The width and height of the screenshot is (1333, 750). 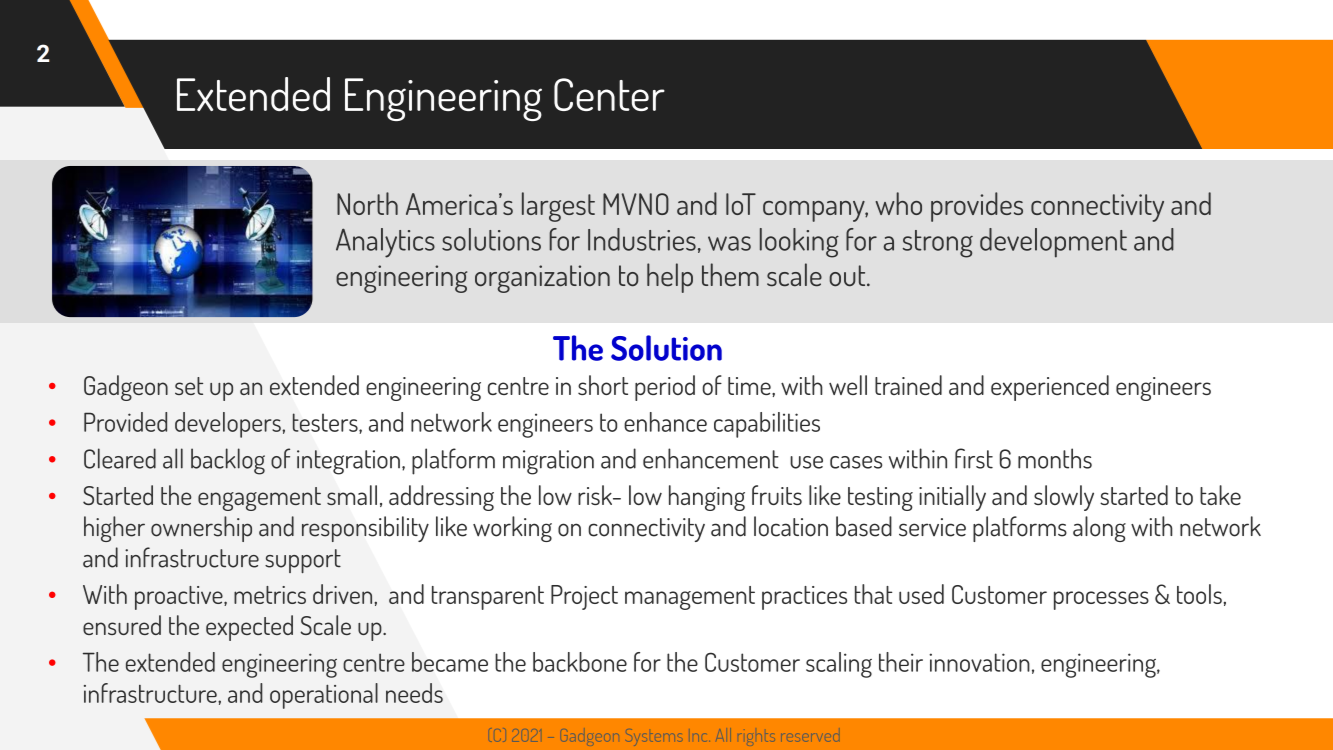 What do you see at coordinates (665, 388) in the screenshot?
I see `period` at bounding box center [665, 388].
